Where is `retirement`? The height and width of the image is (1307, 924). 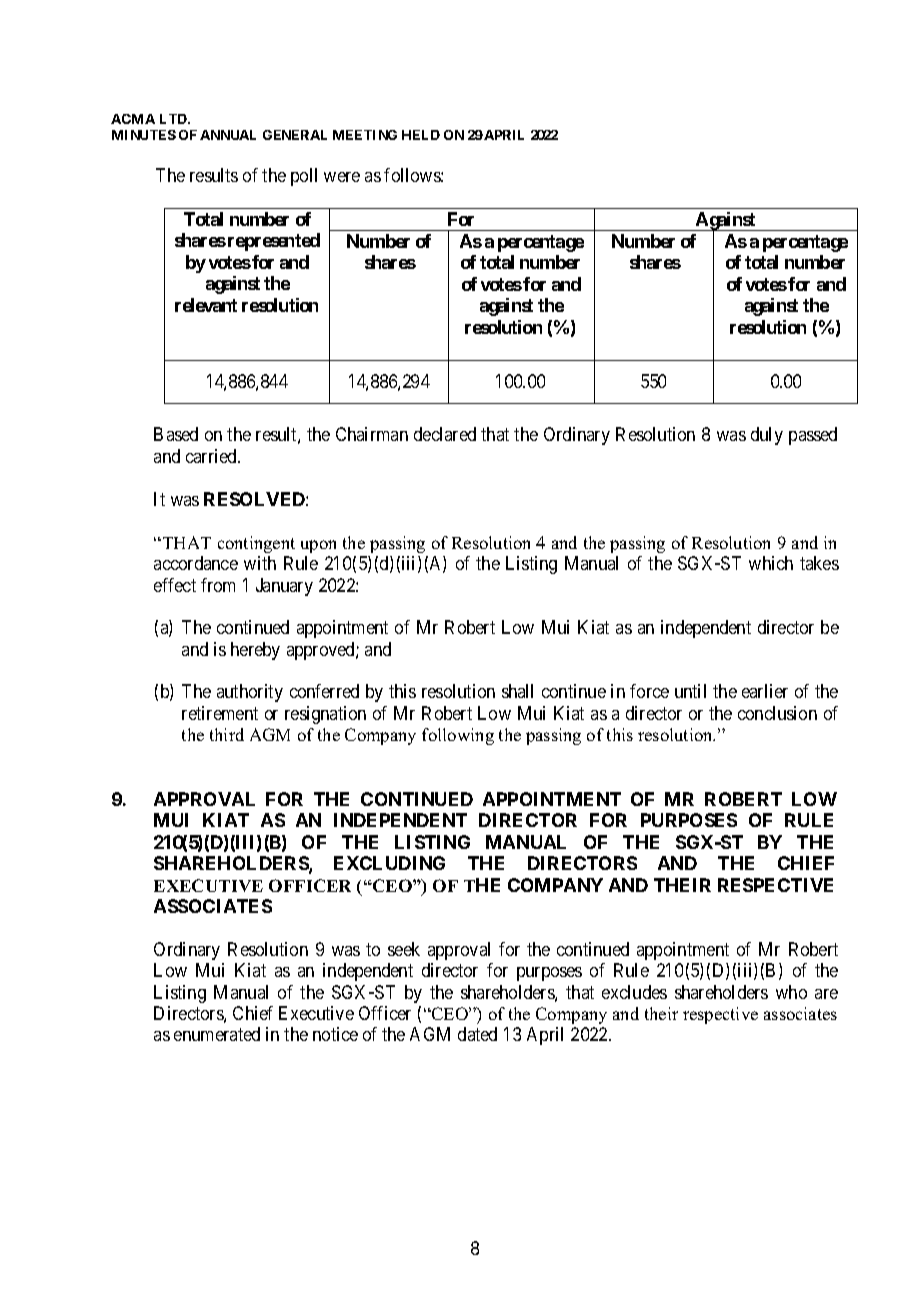 retirement is located at coordinates (220, 713).
